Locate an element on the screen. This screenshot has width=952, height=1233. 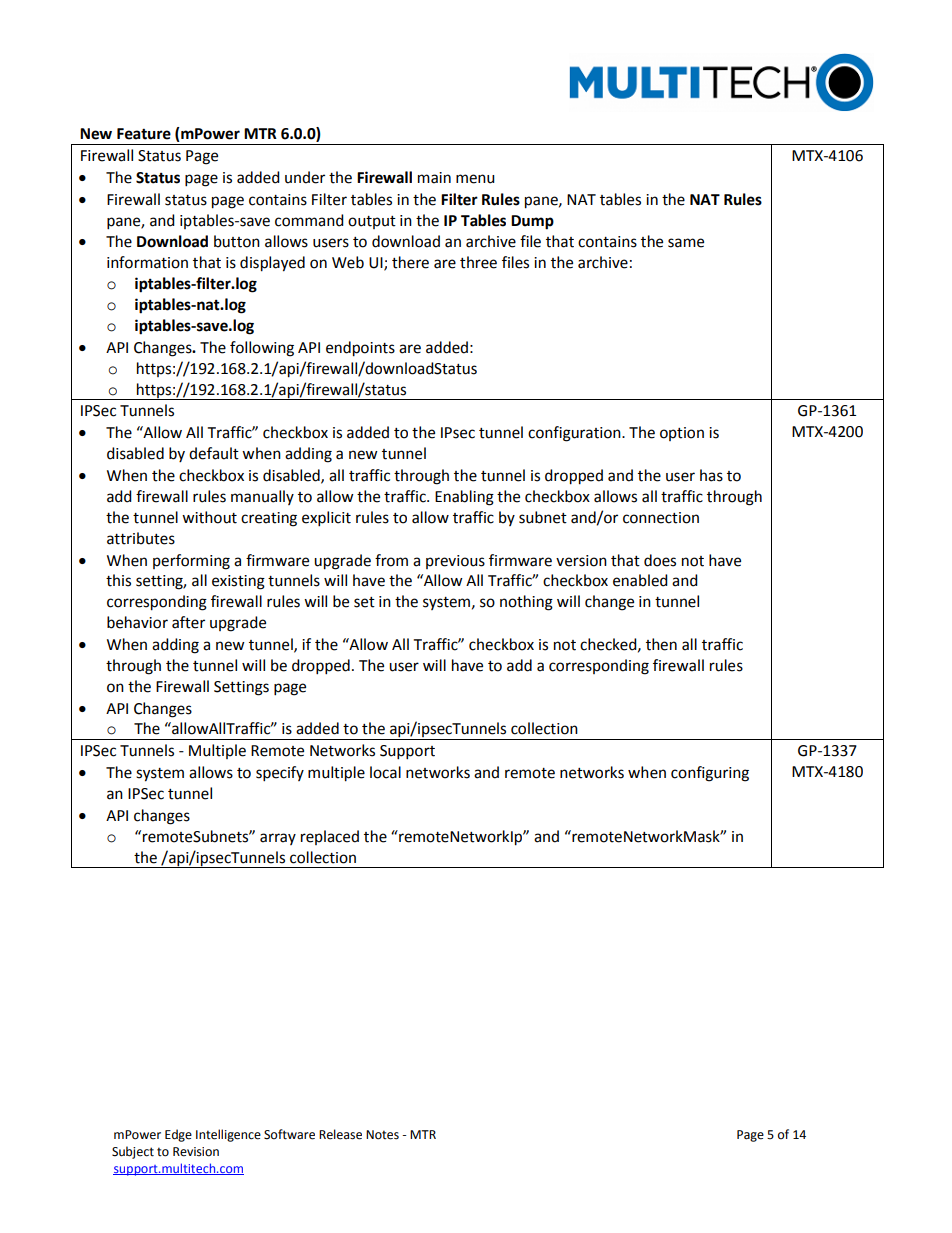
local is located at coordinates (385, 772).
